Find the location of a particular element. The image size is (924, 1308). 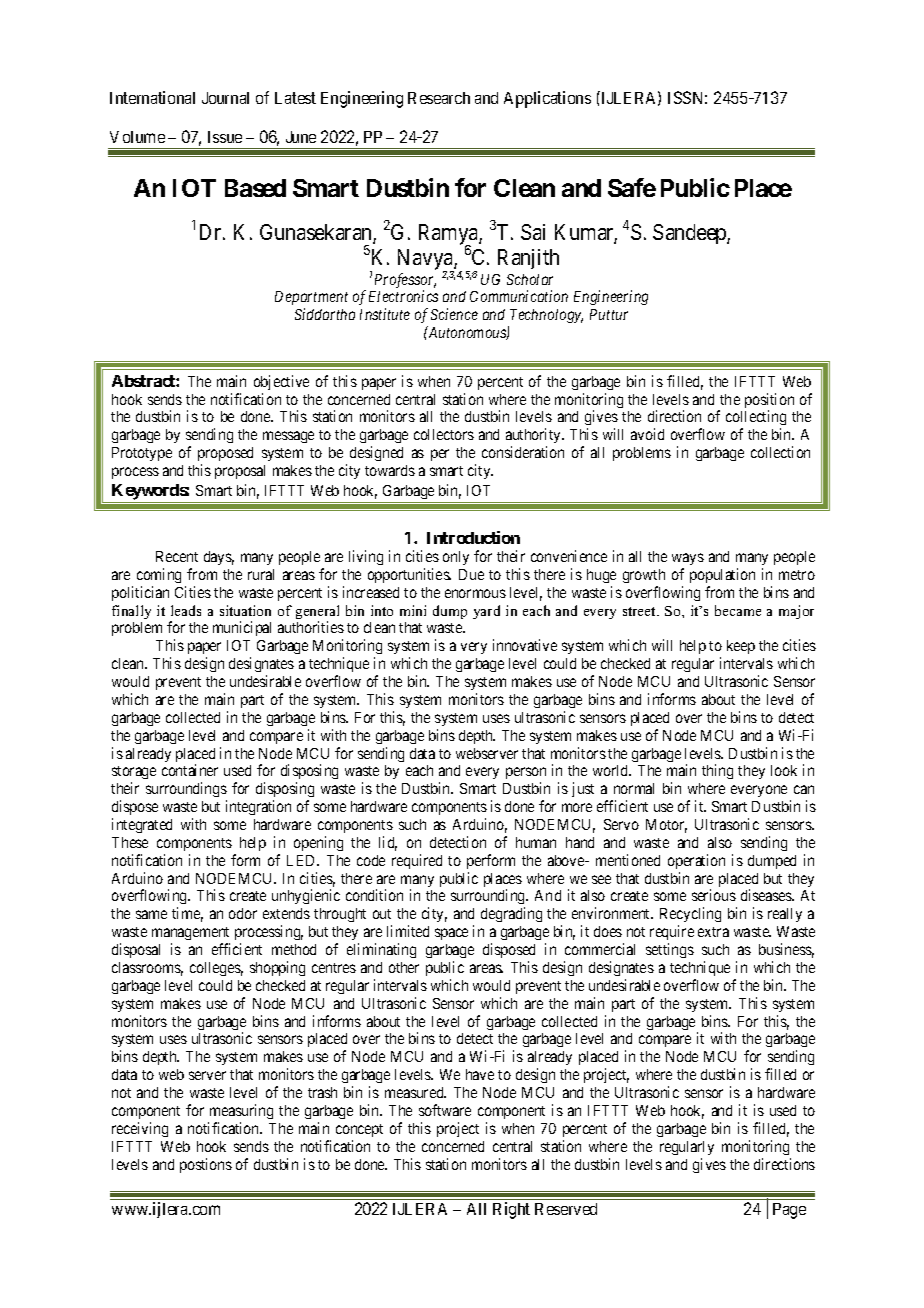

integration is located at coordinates (258, 807).
